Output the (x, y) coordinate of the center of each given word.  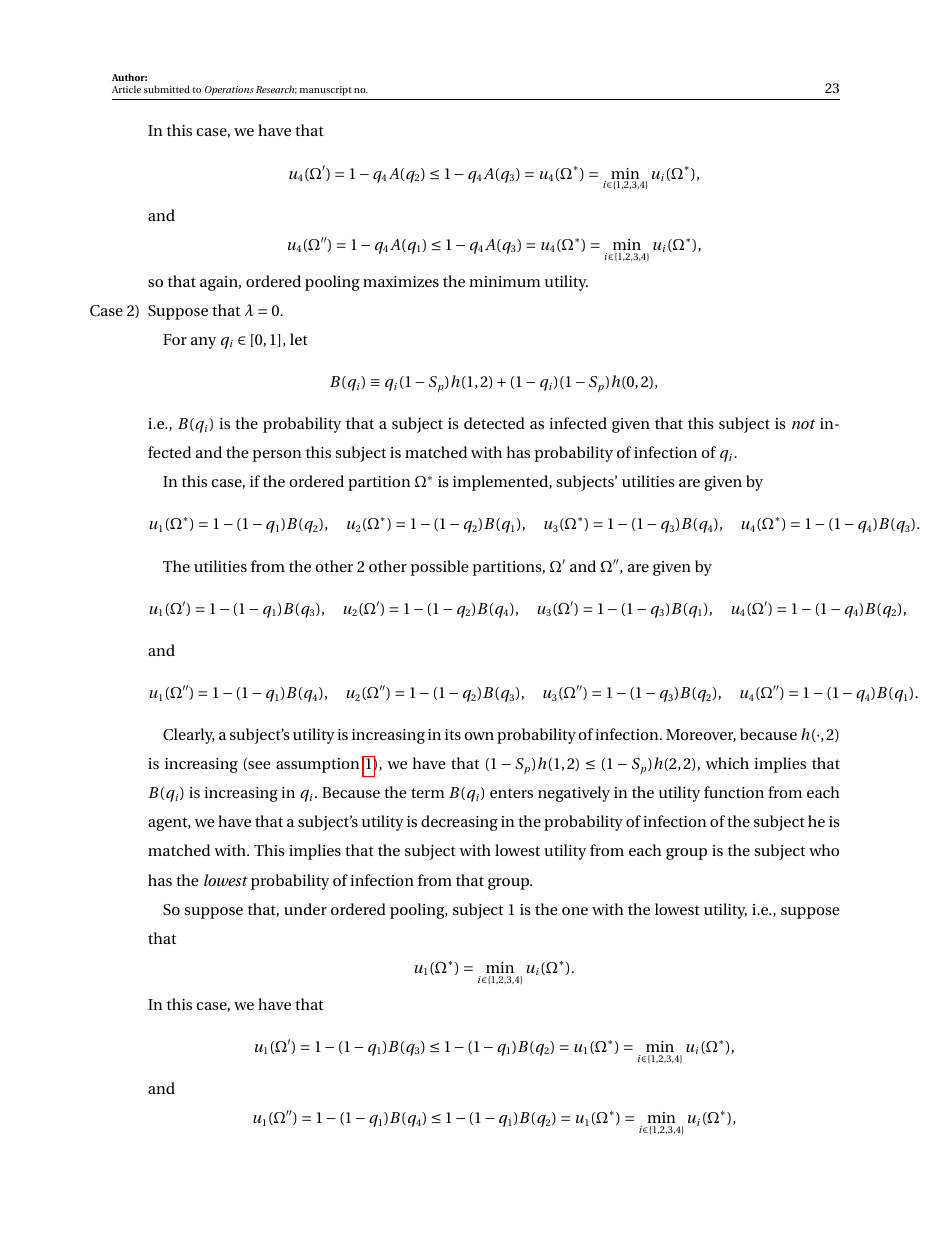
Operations (229, 91)
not (803, 424)
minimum (505, 281)
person (277, 456)
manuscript (326, 91)
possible (439, 568)
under (305, 909)
